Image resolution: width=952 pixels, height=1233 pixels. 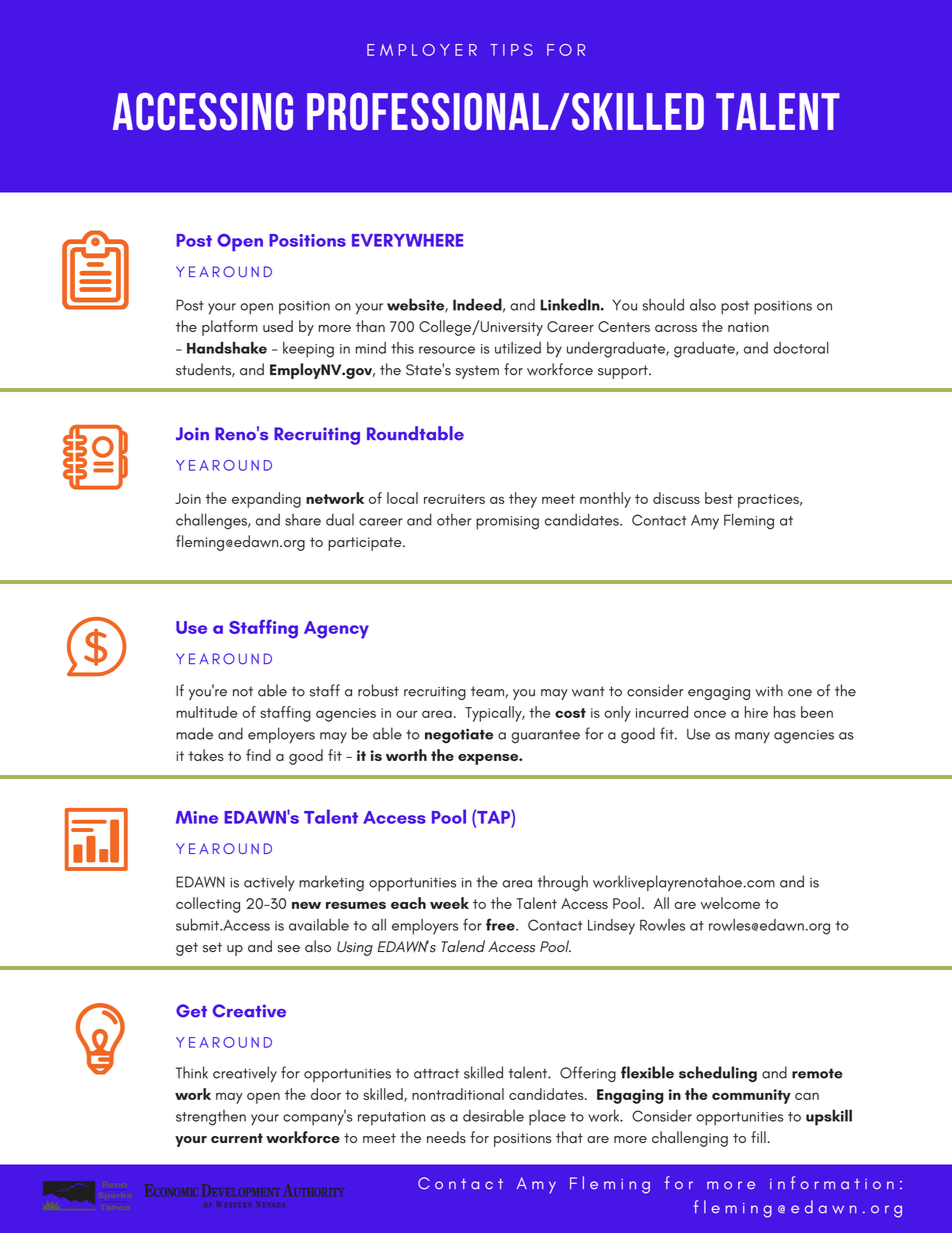 I want to click on nation, so click(x=748, y=327).
